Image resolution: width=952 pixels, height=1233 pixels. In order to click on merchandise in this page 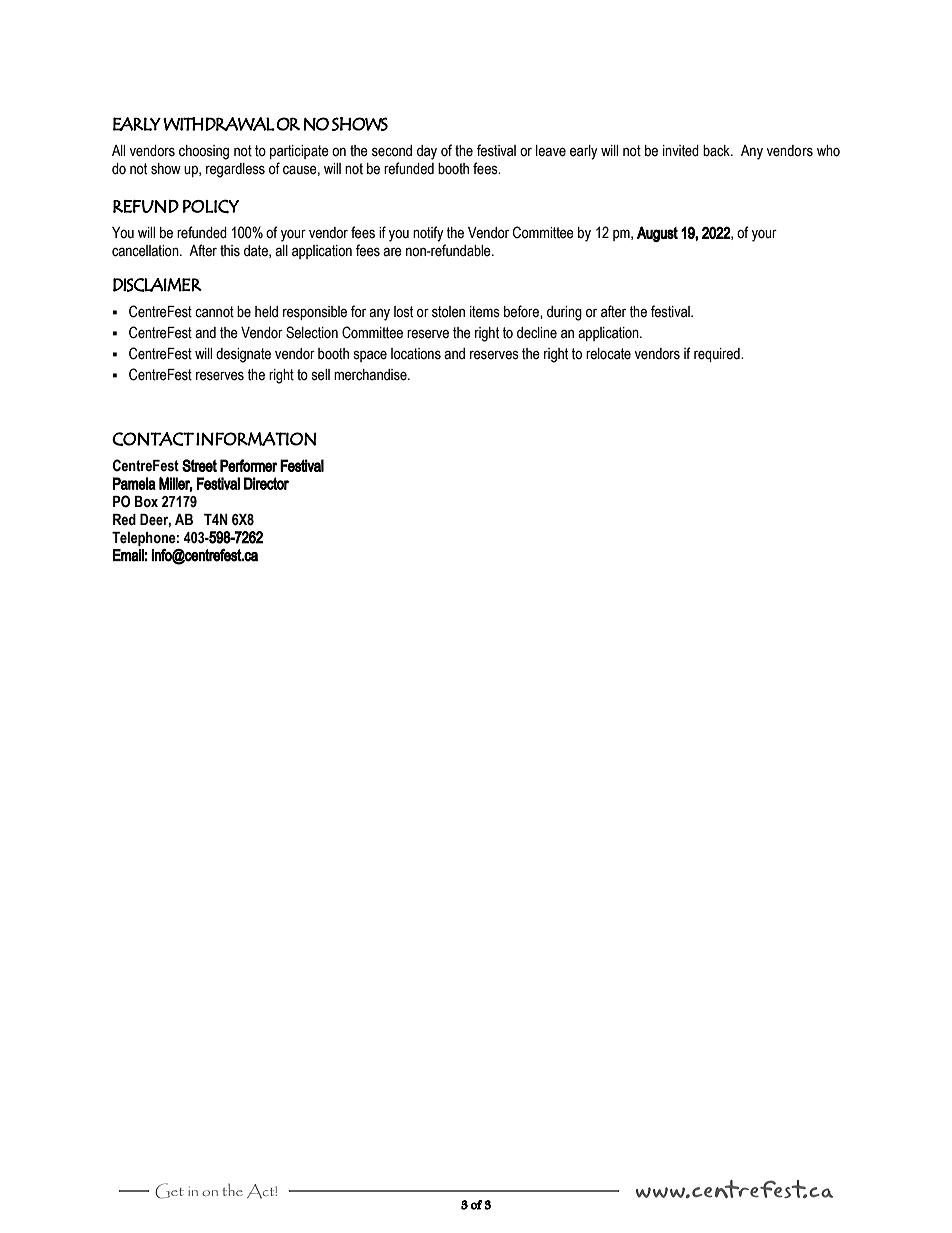, I will do `click(371, 375)`.
